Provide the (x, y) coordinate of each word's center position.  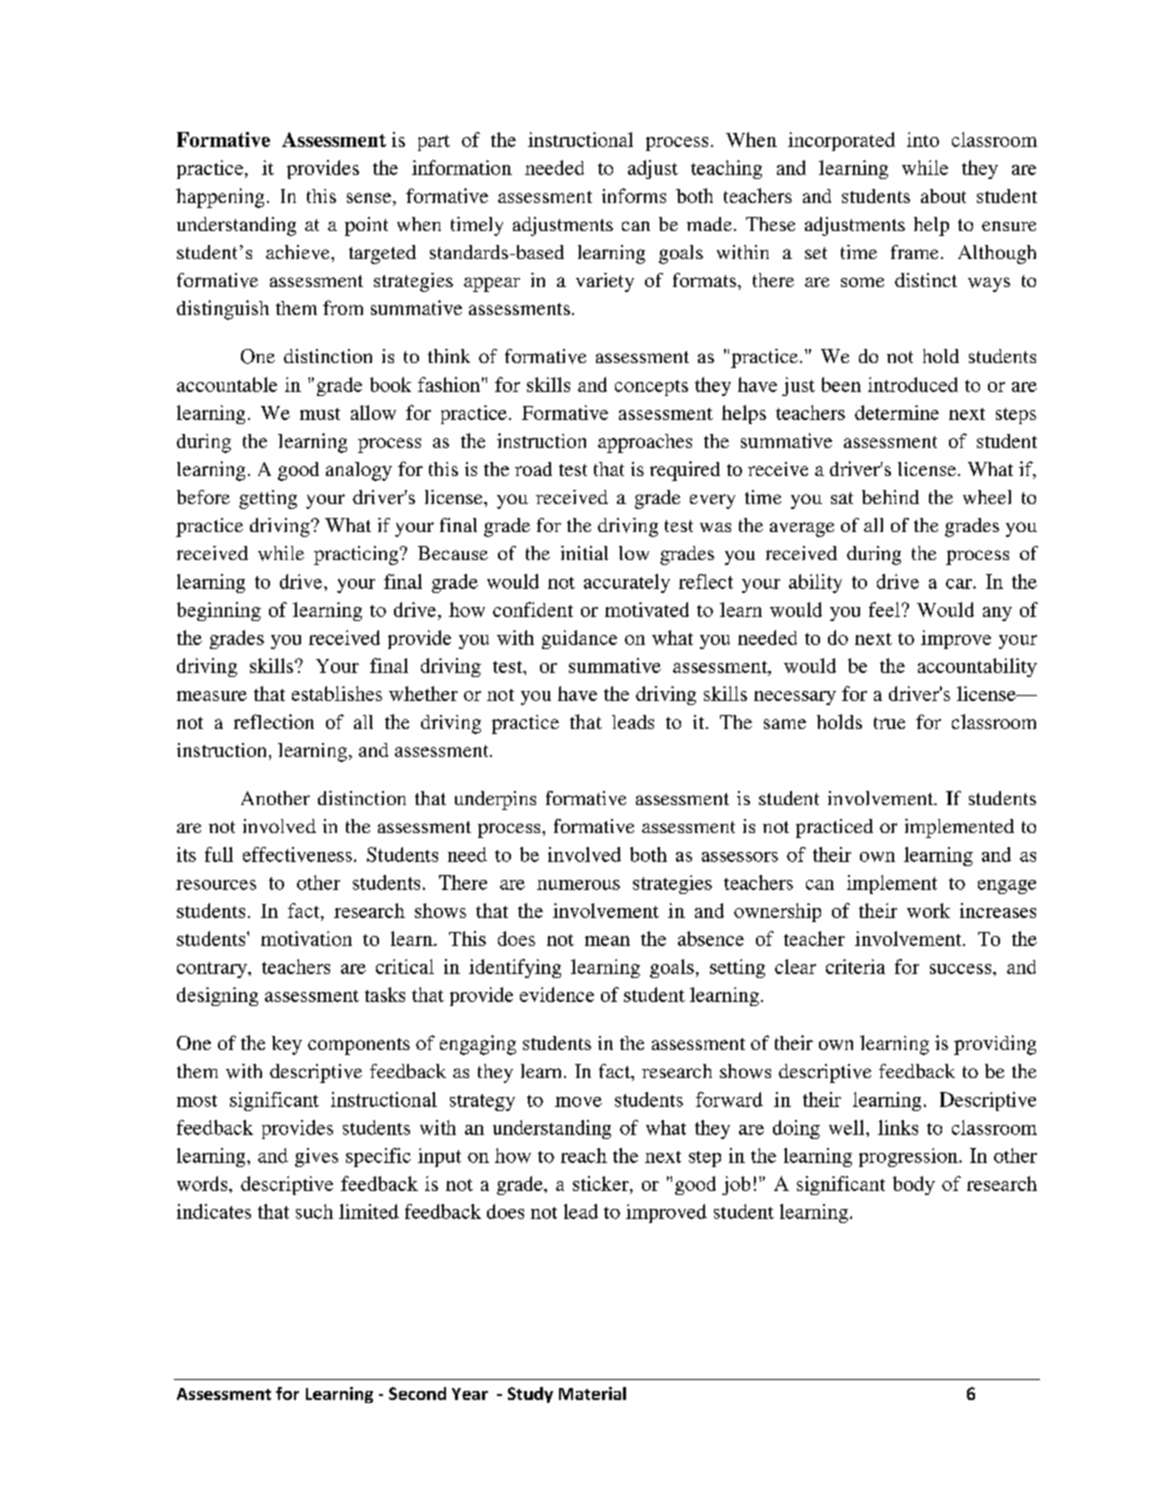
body (914, 1185)
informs (634, 195)
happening (220, 198)
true (889, 723)
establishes (337, 693)
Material (592, 1393)
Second (417, 1393)
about (943, 196)
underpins (495, 800)
